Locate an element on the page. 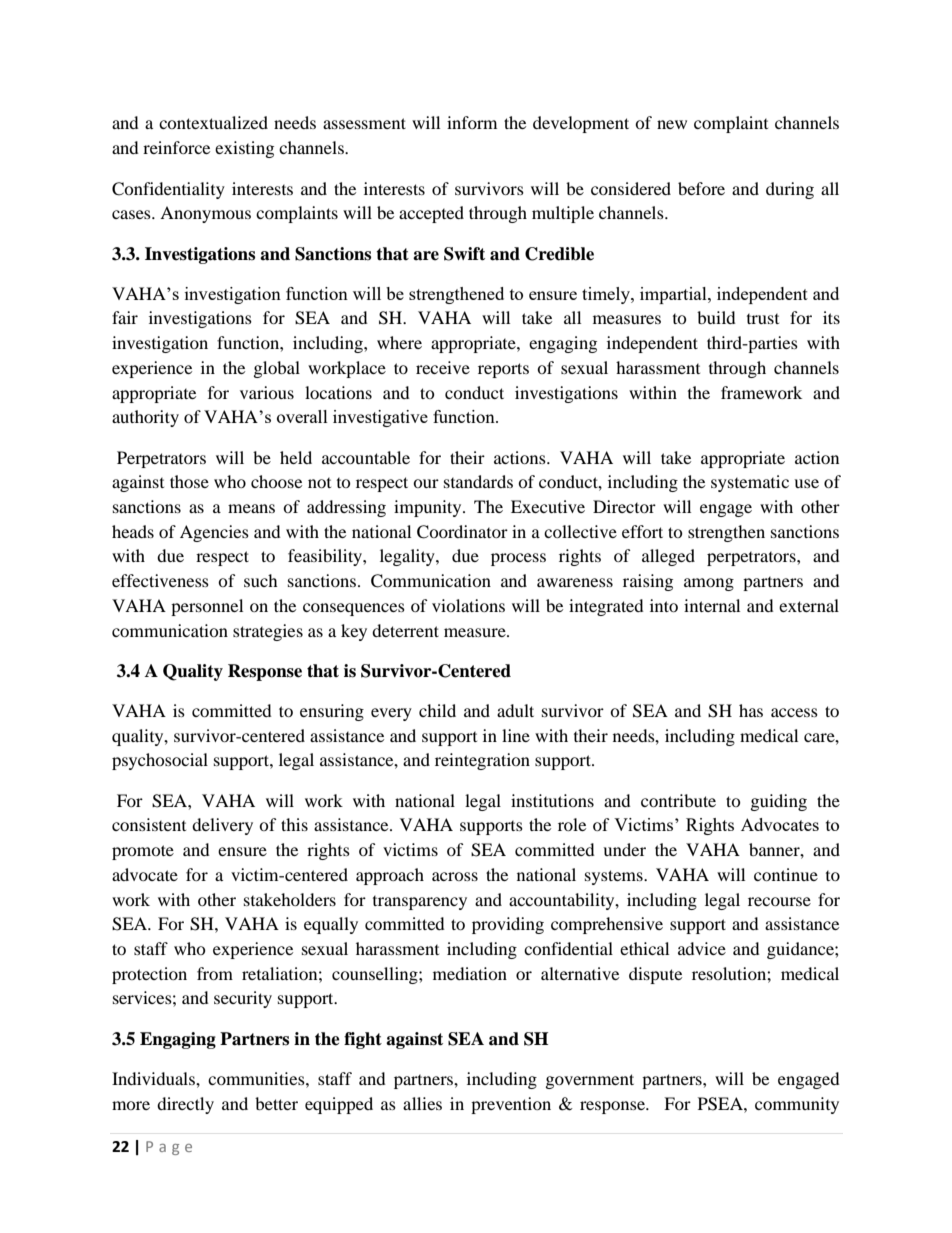 This image has width=952, height=1233. violations is located at coordinates (468, 605).
